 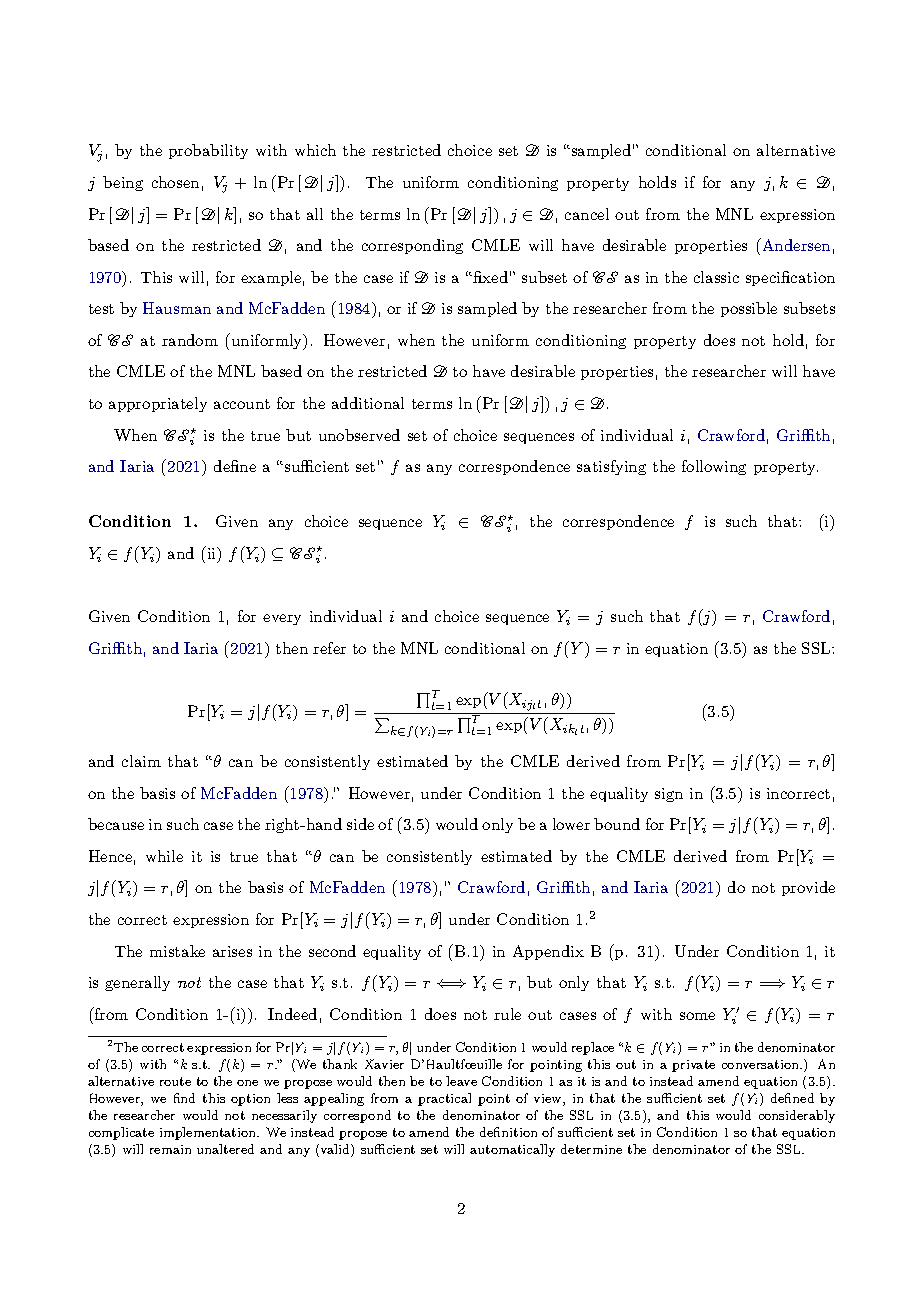 What do you see at coordinates (359, 435) in the screenshot?
I see `unobserved` at bounding box center [359, 435].
